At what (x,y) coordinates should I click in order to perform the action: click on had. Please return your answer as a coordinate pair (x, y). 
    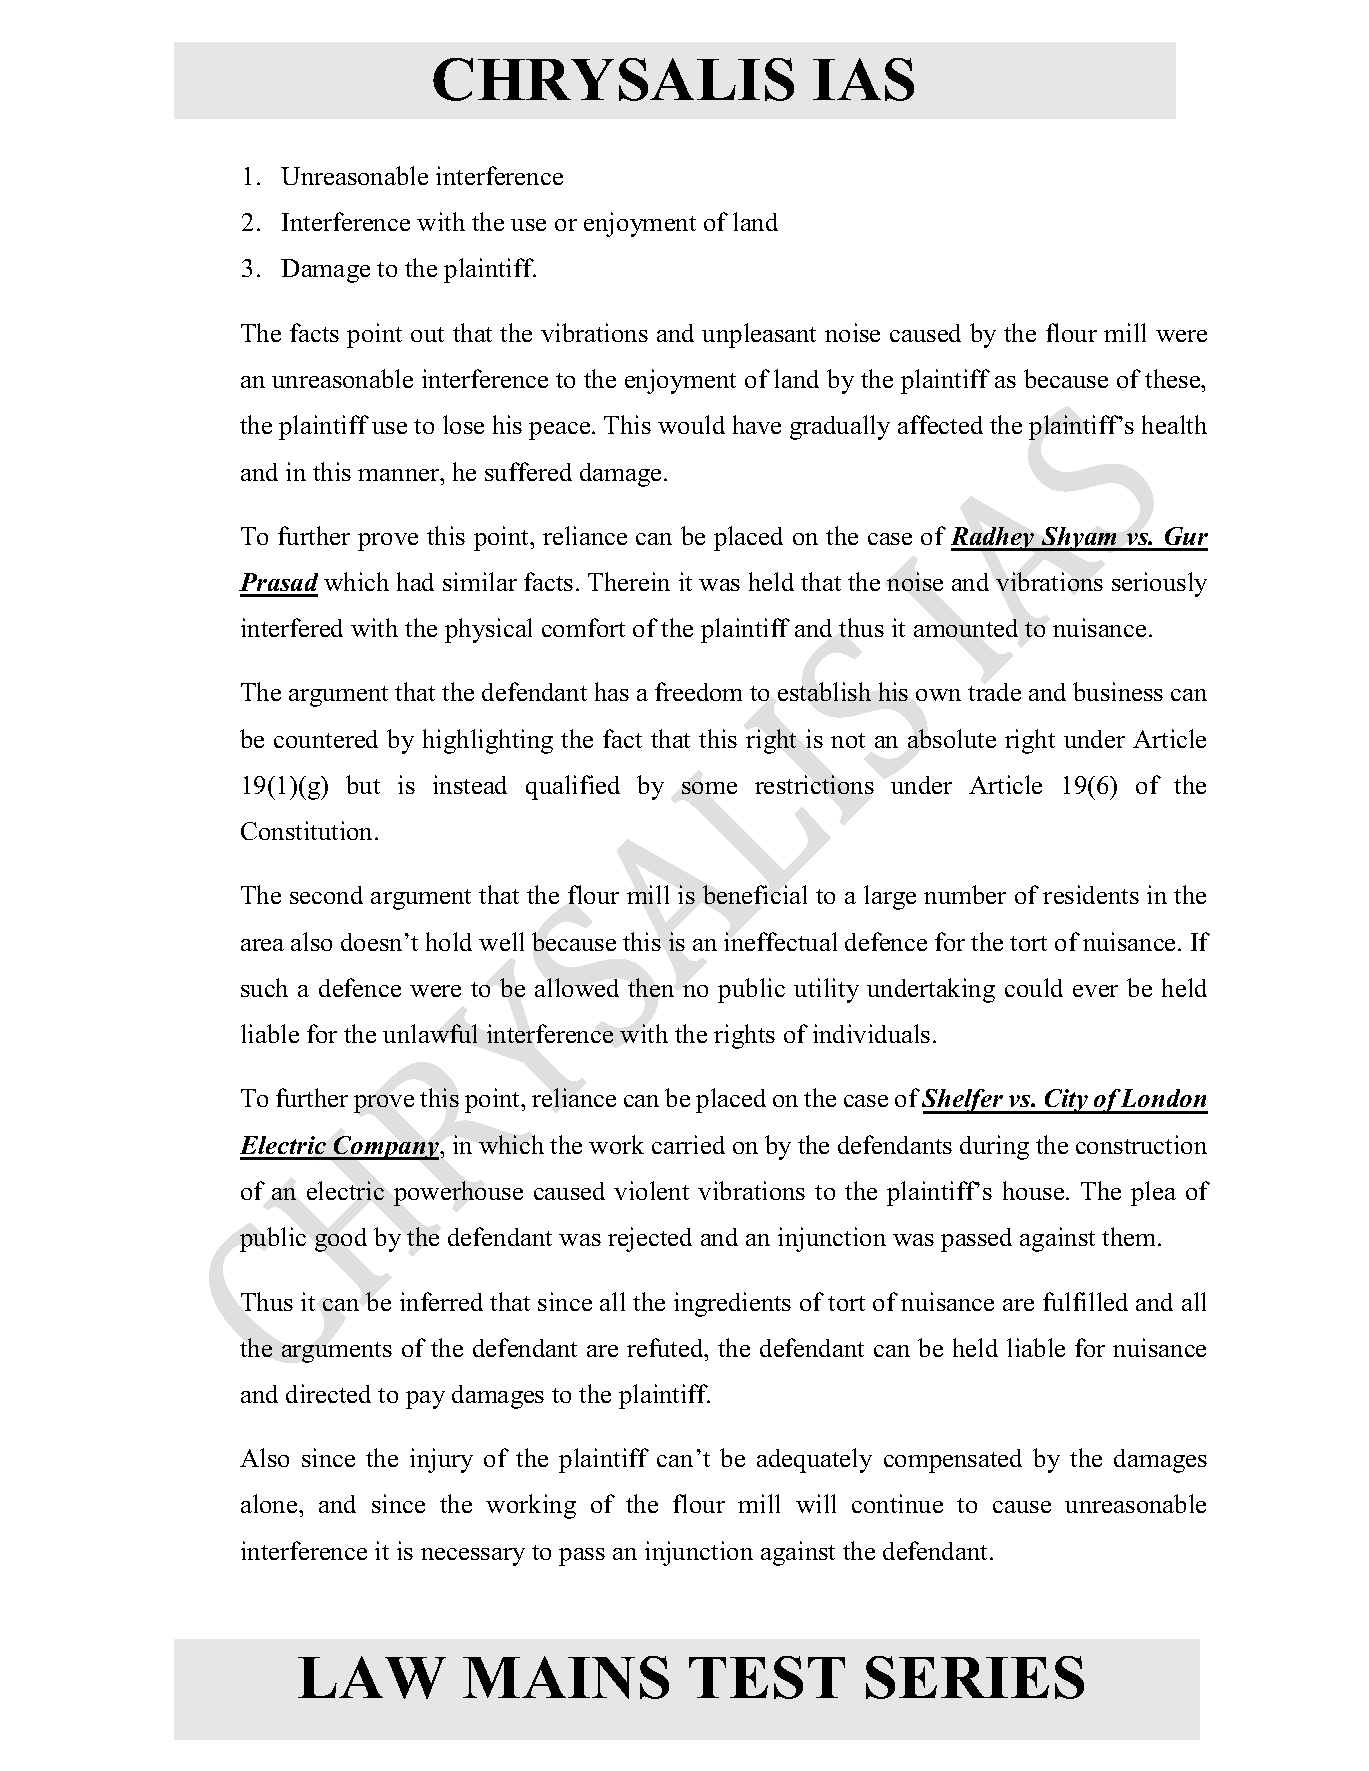
    Looking at the image, I should click on (415, 581).
